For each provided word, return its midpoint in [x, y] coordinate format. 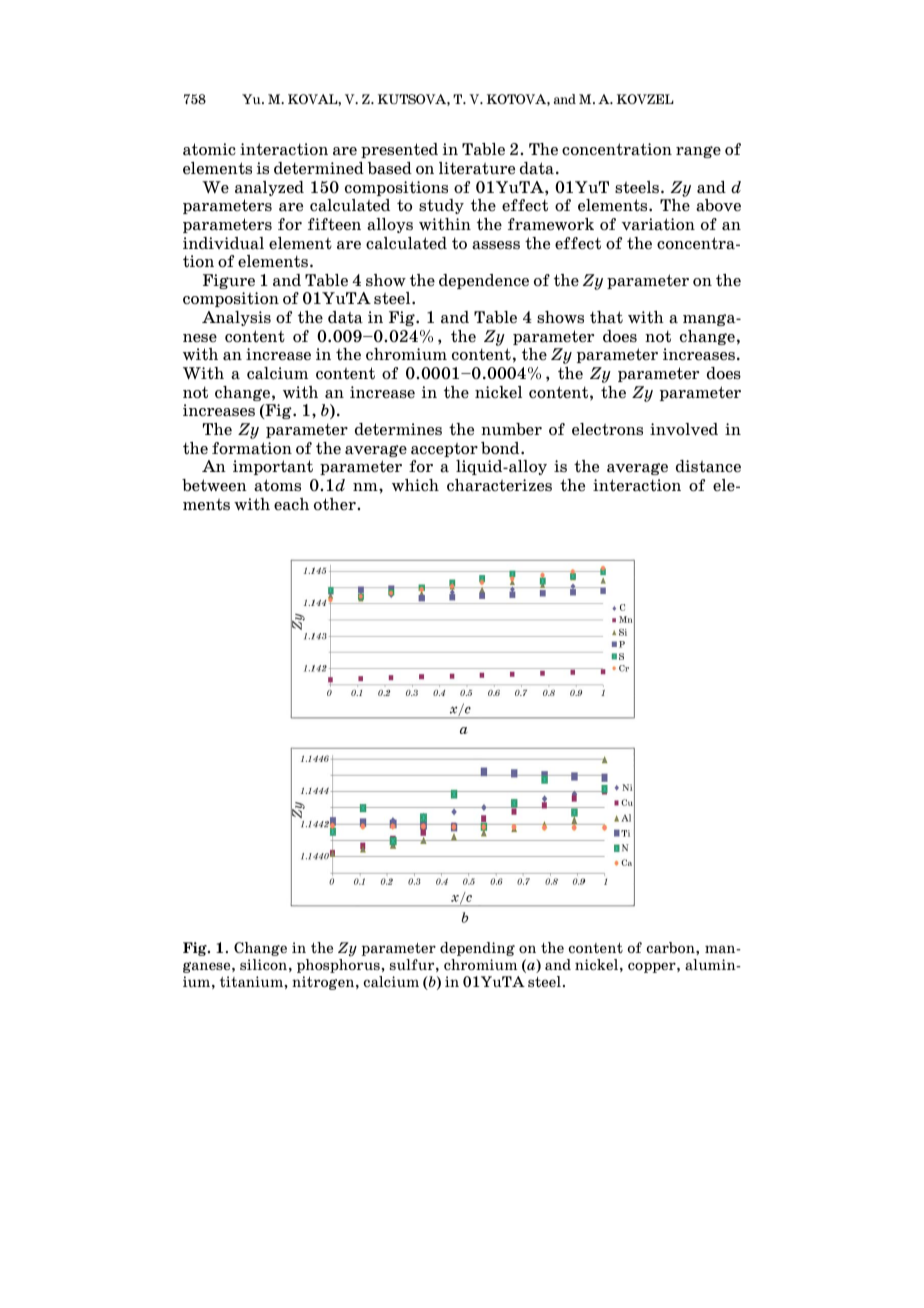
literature [477, 168]
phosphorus [339, 966]
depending [477, 949]
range [698, 152]
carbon [672, 947]
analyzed [269, 188]
